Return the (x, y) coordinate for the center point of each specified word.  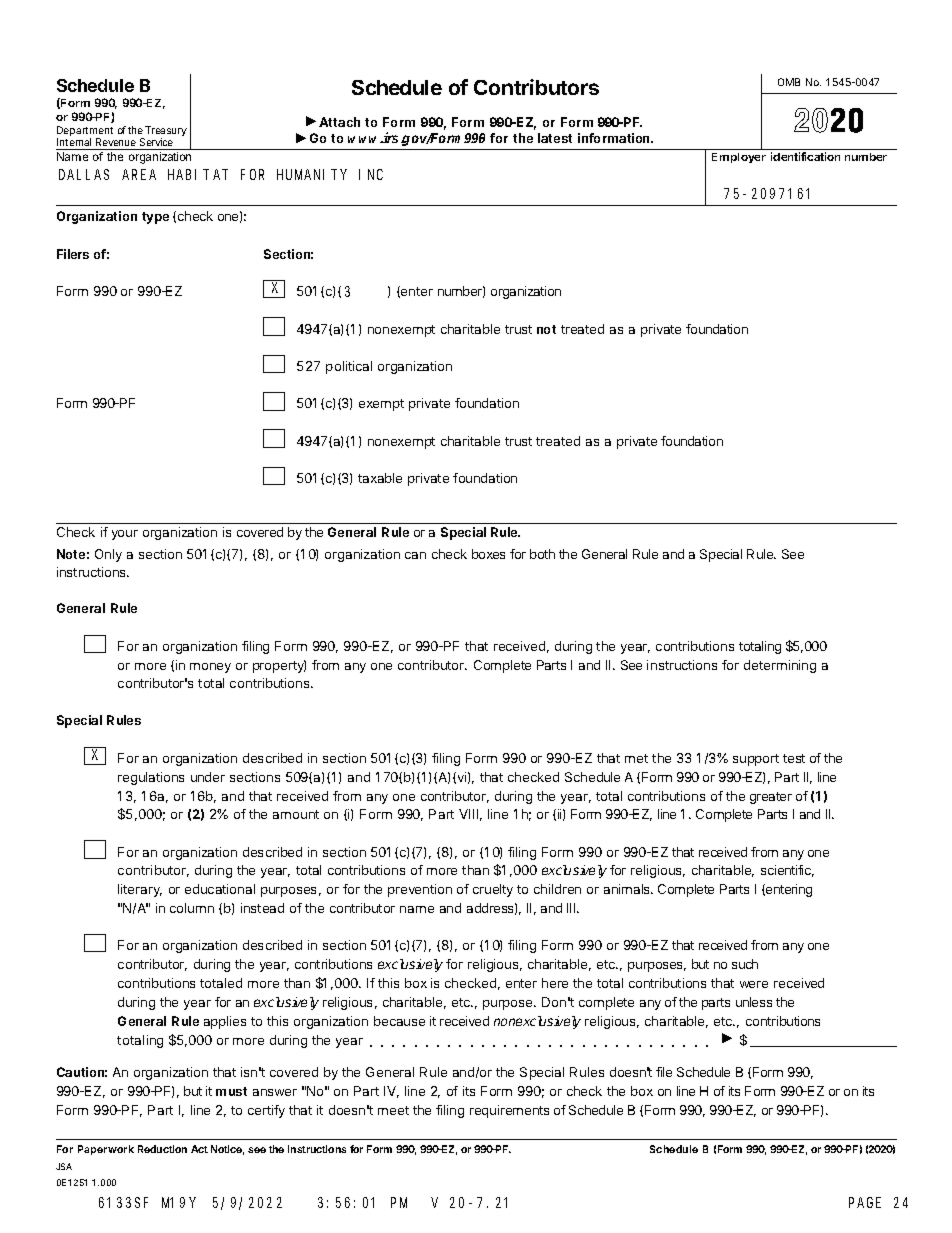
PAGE (865, 1202)
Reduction (162, 1149)
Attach (339, 122)
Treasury (165, 133)
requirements (509, 1111)
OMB (789, 82)
